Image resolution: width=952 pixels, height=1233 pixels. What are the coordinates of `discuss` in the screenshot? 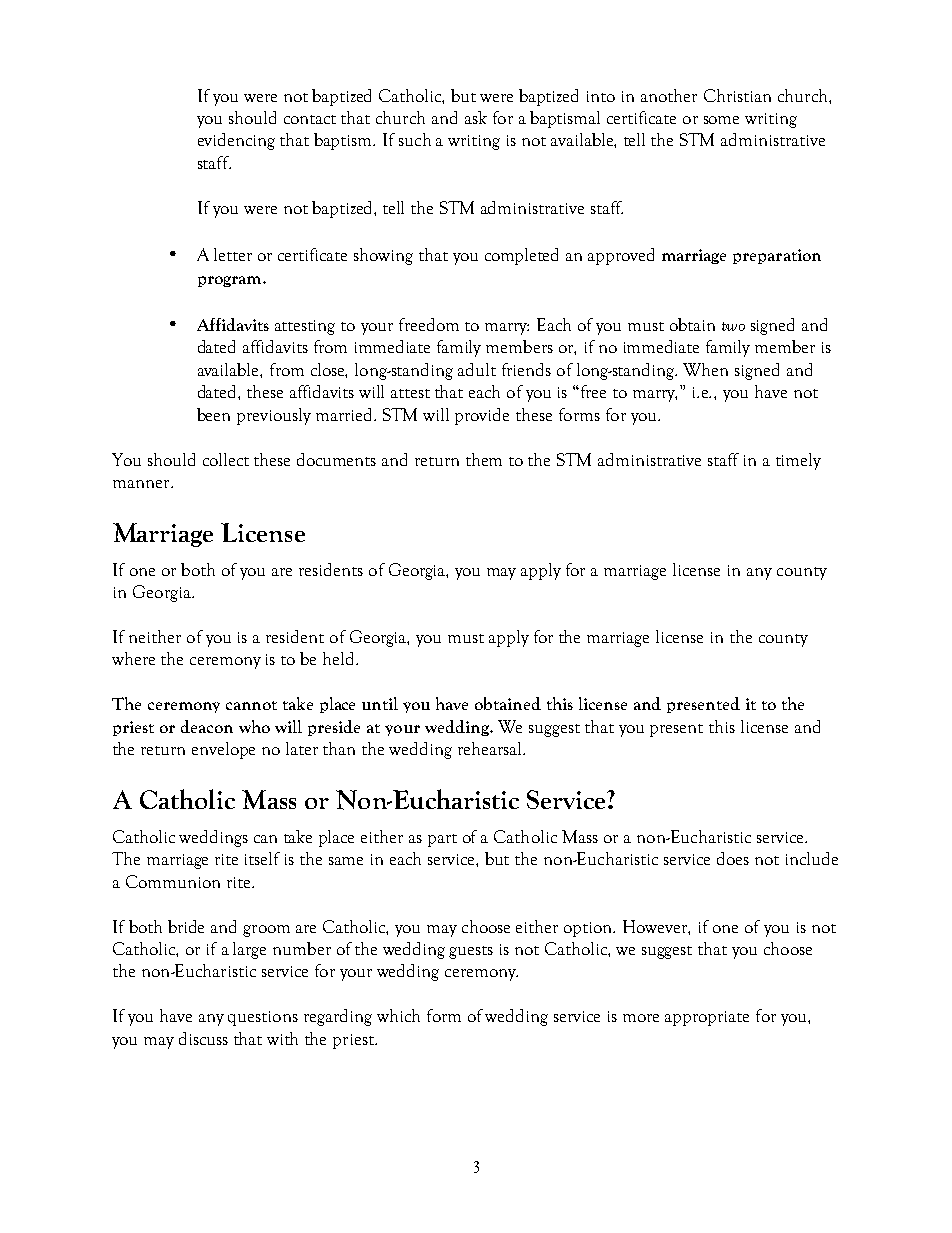 It's located at (203, 1038).
